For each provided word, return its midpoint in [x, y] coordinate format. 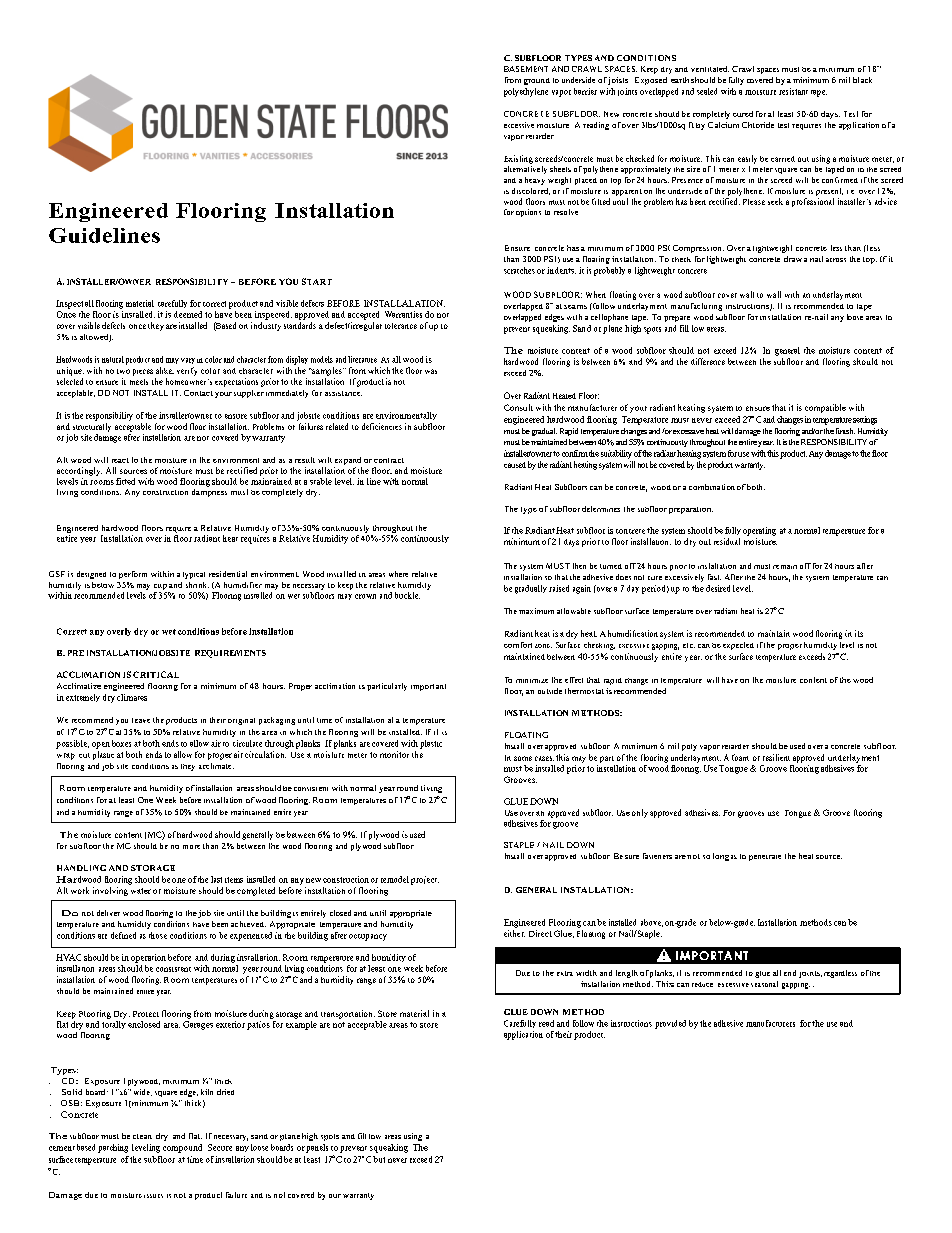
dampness [209, 491]
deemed [188, 314]
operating [759, 531]
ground [537, 81]
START [317, 281]
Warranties [403, 314]
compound [182, 1148]
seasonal [764, 984]
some [523, 758]
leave [141, 720]
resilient [776, 757]
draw [793, 259]
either [514, 933]
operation [148, 958]
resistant [793, 91]
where [398, 574]
